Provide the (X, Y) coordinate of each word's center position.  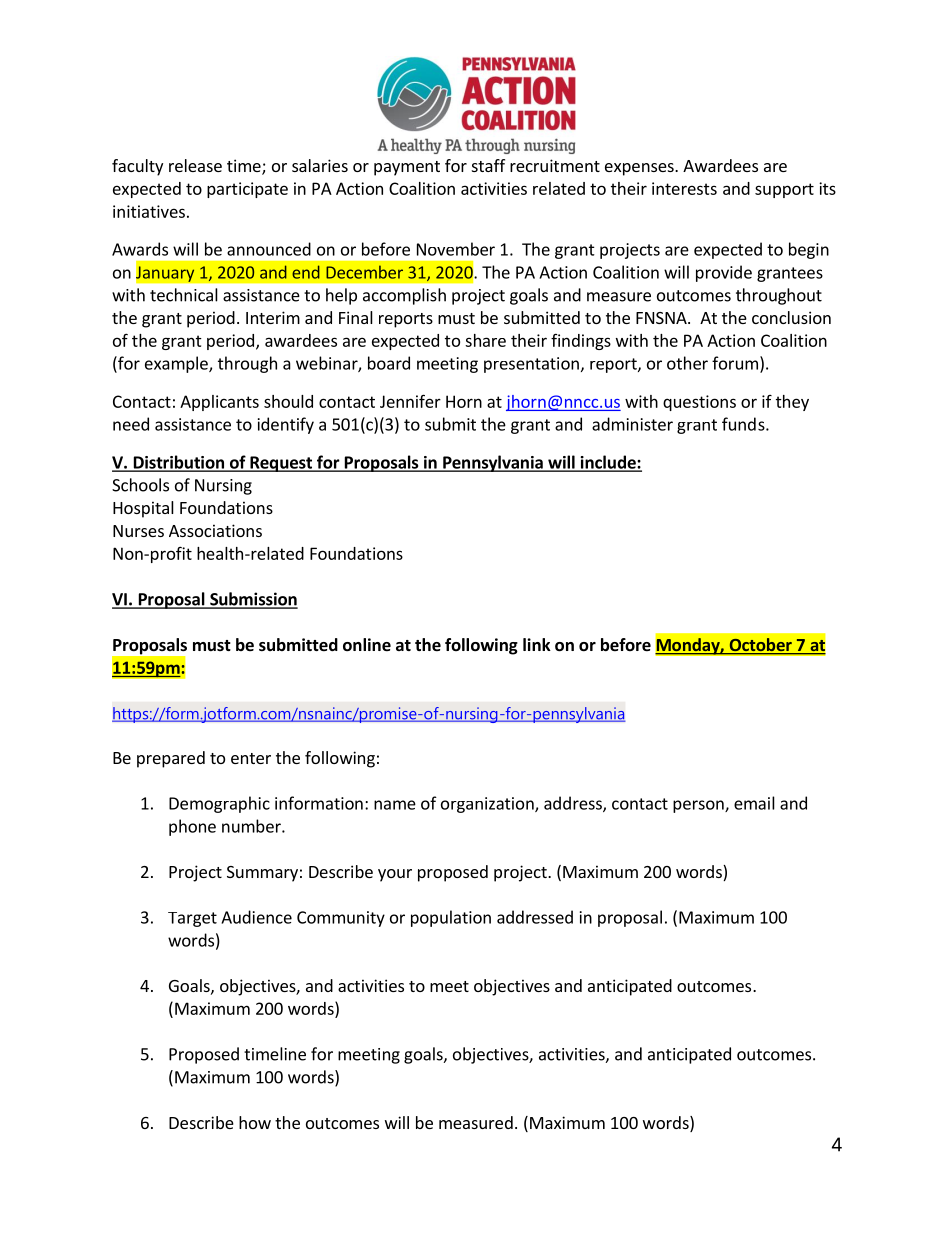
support (784, 190)
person (699, 806)
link (537, 644)
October (760, 646)
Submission (253, 600)
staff (488, 165)
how (255, 1122)
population (451, 918)
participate (247, 190)
